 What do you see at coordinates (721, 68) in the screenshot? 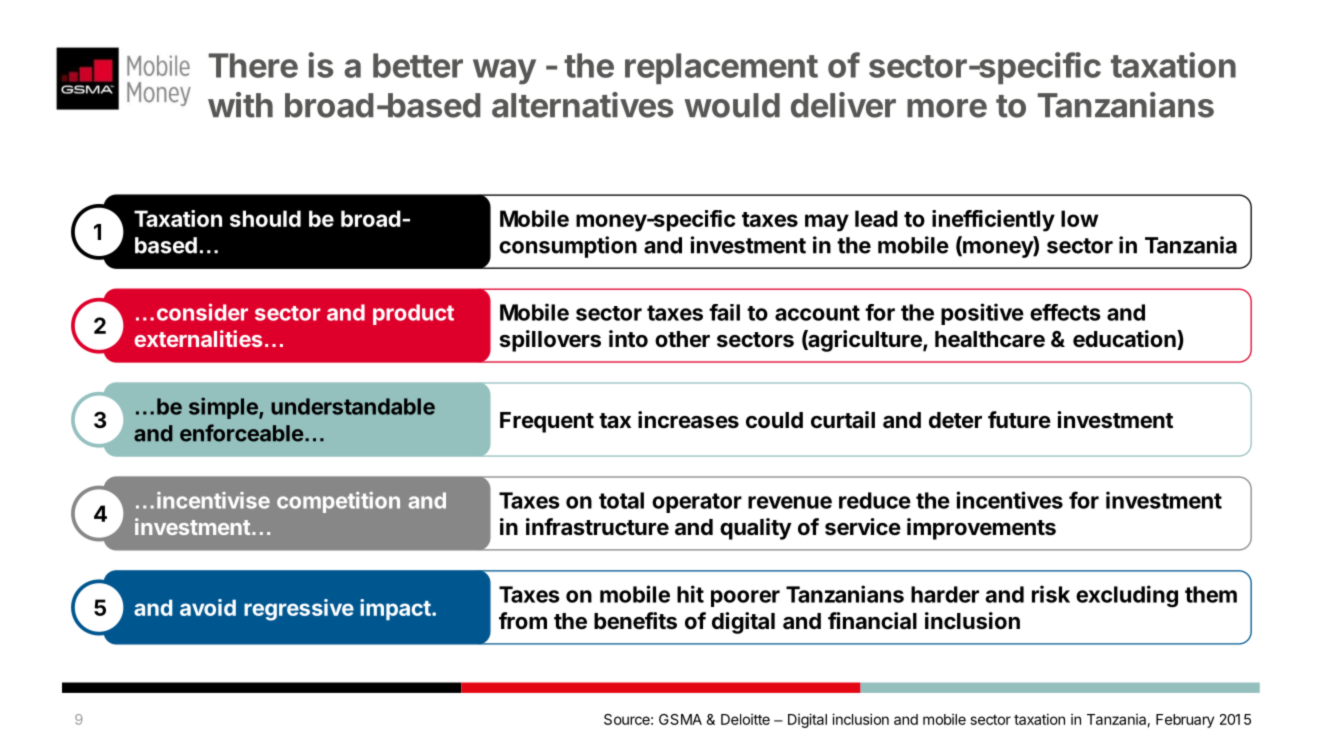
I see `replacement` at bounding box center [721, 68].
